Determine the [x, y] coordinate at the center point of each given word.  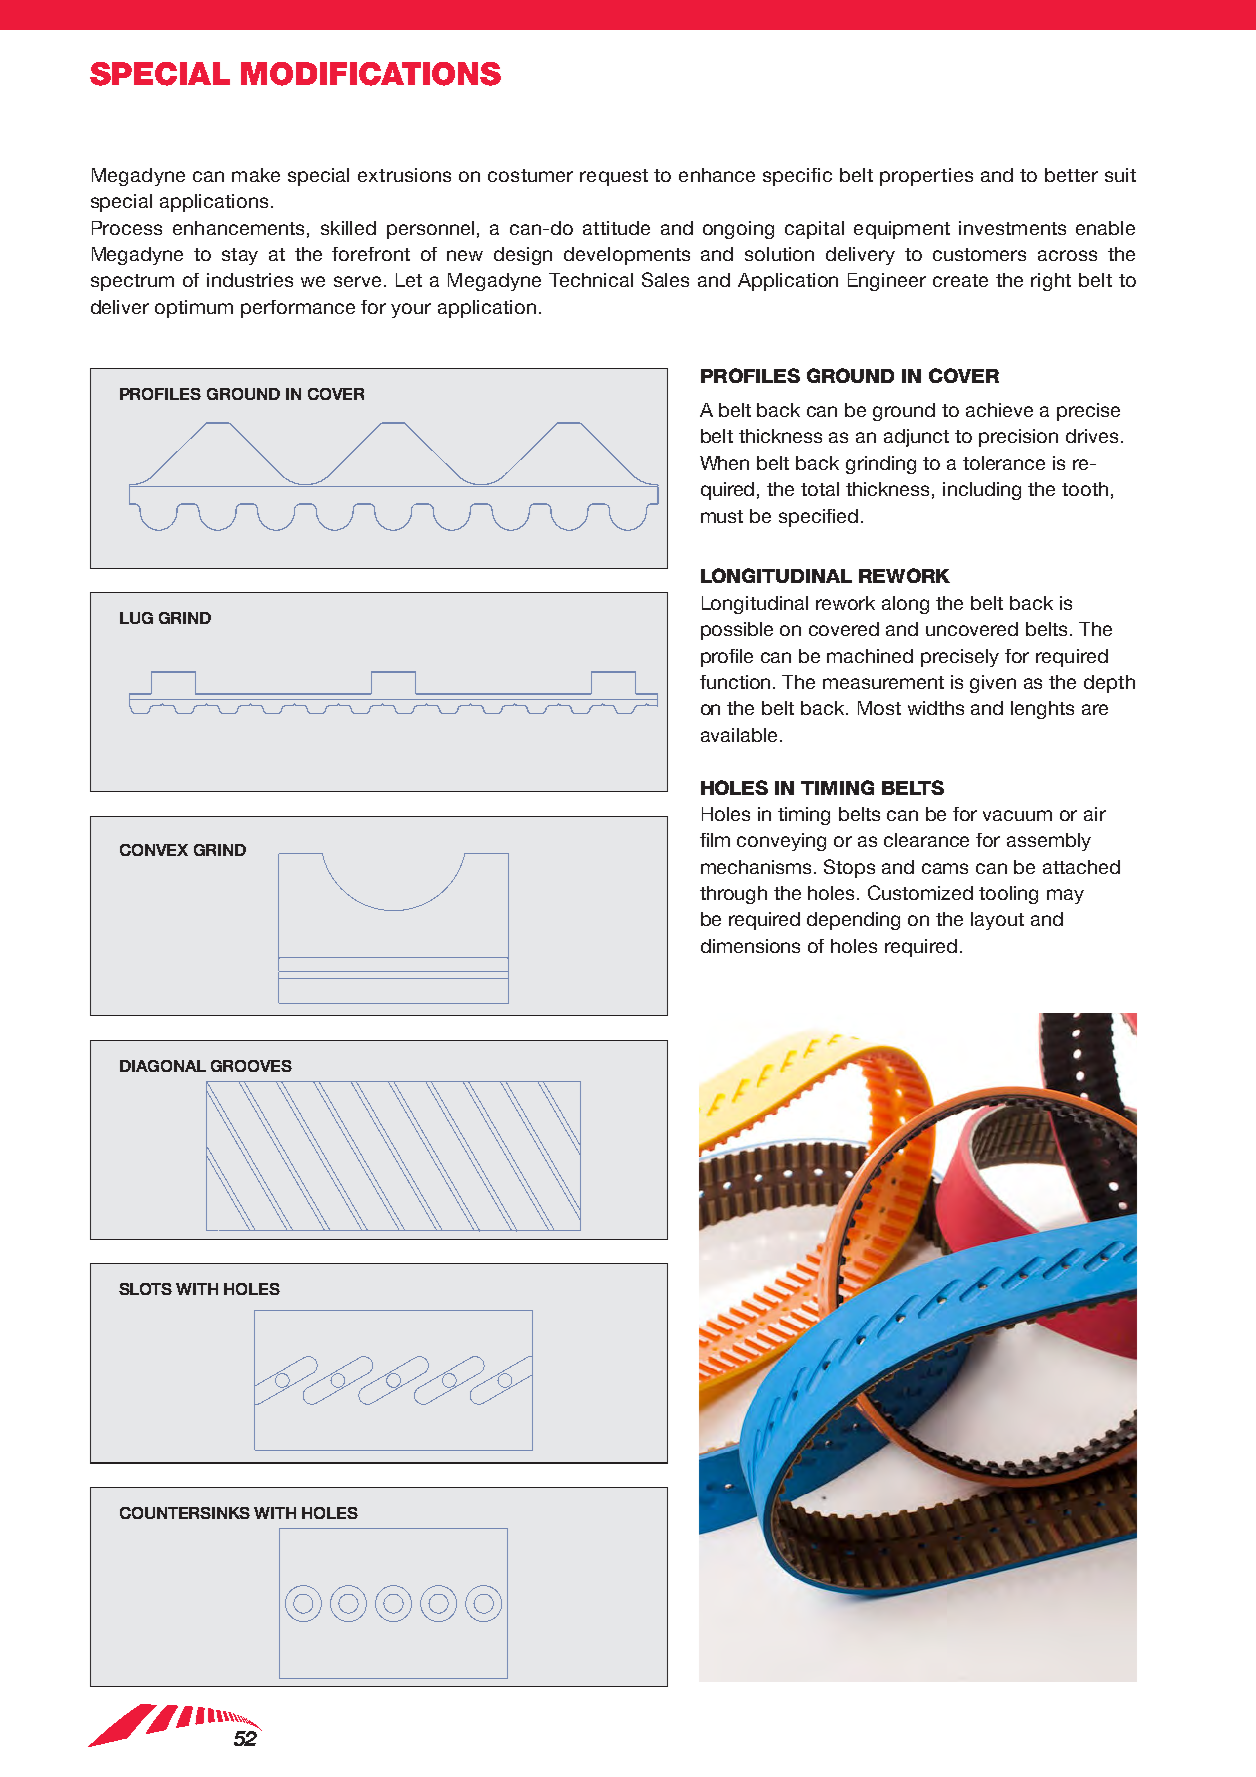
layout [997, 921]
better [1071, 175]
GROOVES [251, 1066]
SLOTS [145, 1289]
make [256, 175]
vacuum [1017, 815]
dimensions [750, 946]
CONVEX [154, 850]
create [960, 280]
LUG [136, 618]
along [905, 605]
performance [298, 309]
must [722, 516]
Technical [591, 280]
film [715, 840]
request [614, 177]
